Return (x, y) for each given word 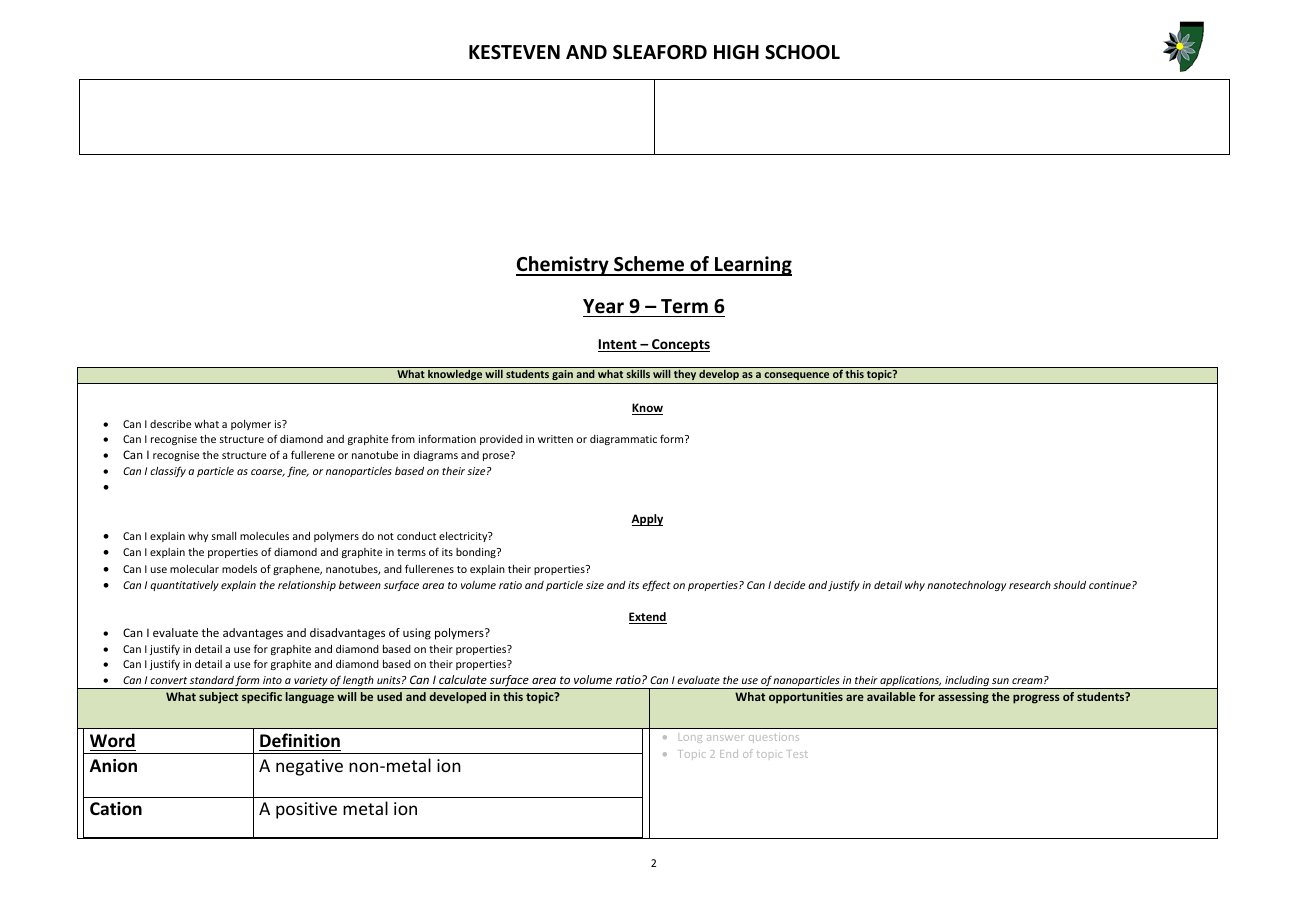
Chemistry (563, 266)
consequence (797, 378)
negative (309, 767)
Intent (618, 345)
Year (603, 306)
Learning (752, 266)
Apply (647, 520)
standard (212, 680)
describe (170, 424)
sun (1000, 681)
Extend (648, 618)
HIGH (736, 52)
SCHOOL (802, 52)
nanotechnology (966, 585)
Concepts (680, 345)
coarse (268, 473)
